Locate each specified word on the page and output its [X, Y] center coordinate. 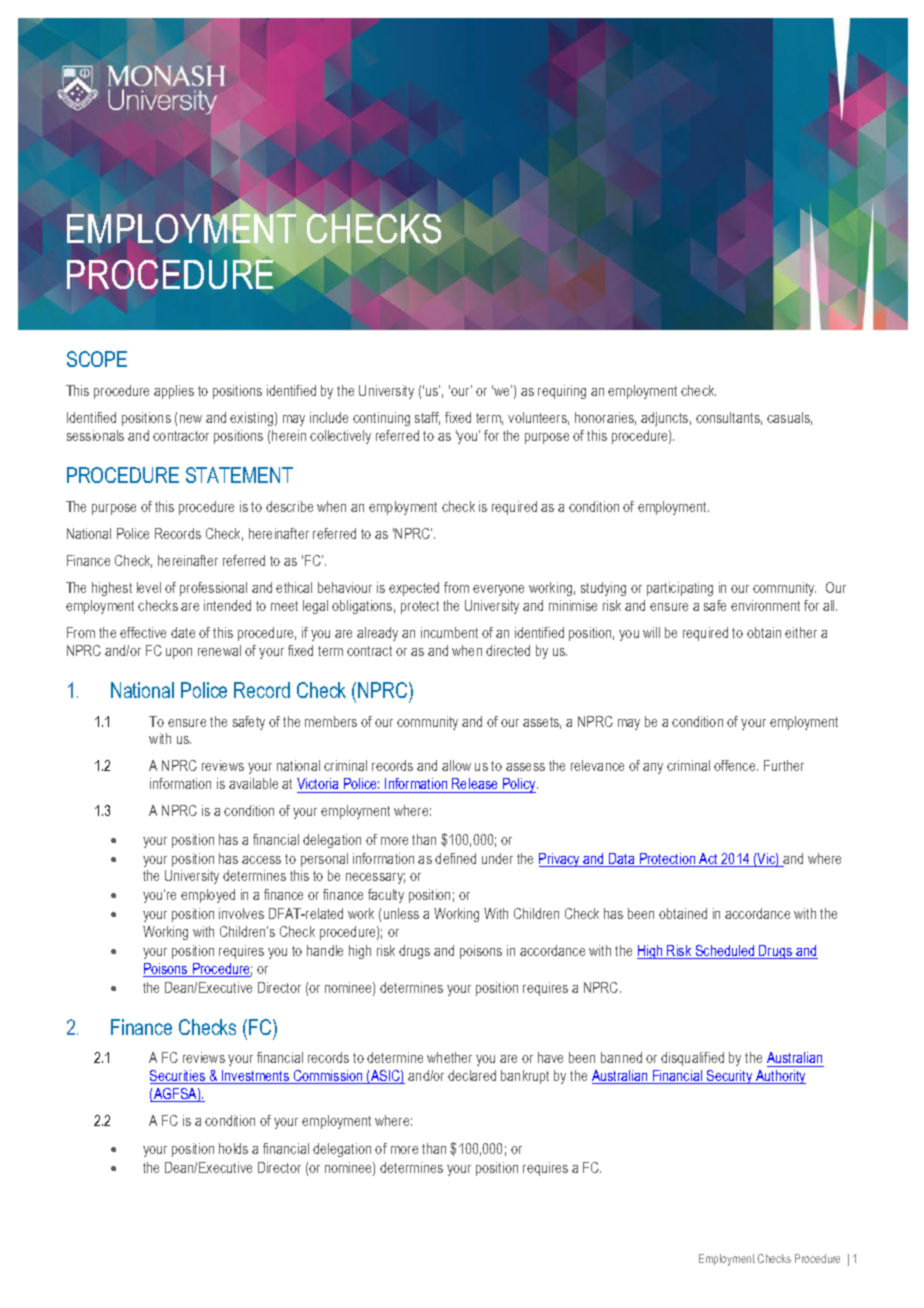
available [253, 783]
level [149, 587]
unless [401, 913]
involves [241, 913]
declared [472, 1075]
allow [456, 765]
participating [680, 589]
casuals [789, 418]
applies [174, 392]
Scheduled [725, 952]
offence [736, 765]
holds [233, 1148]
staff [427, 418]
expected [414, 589]
